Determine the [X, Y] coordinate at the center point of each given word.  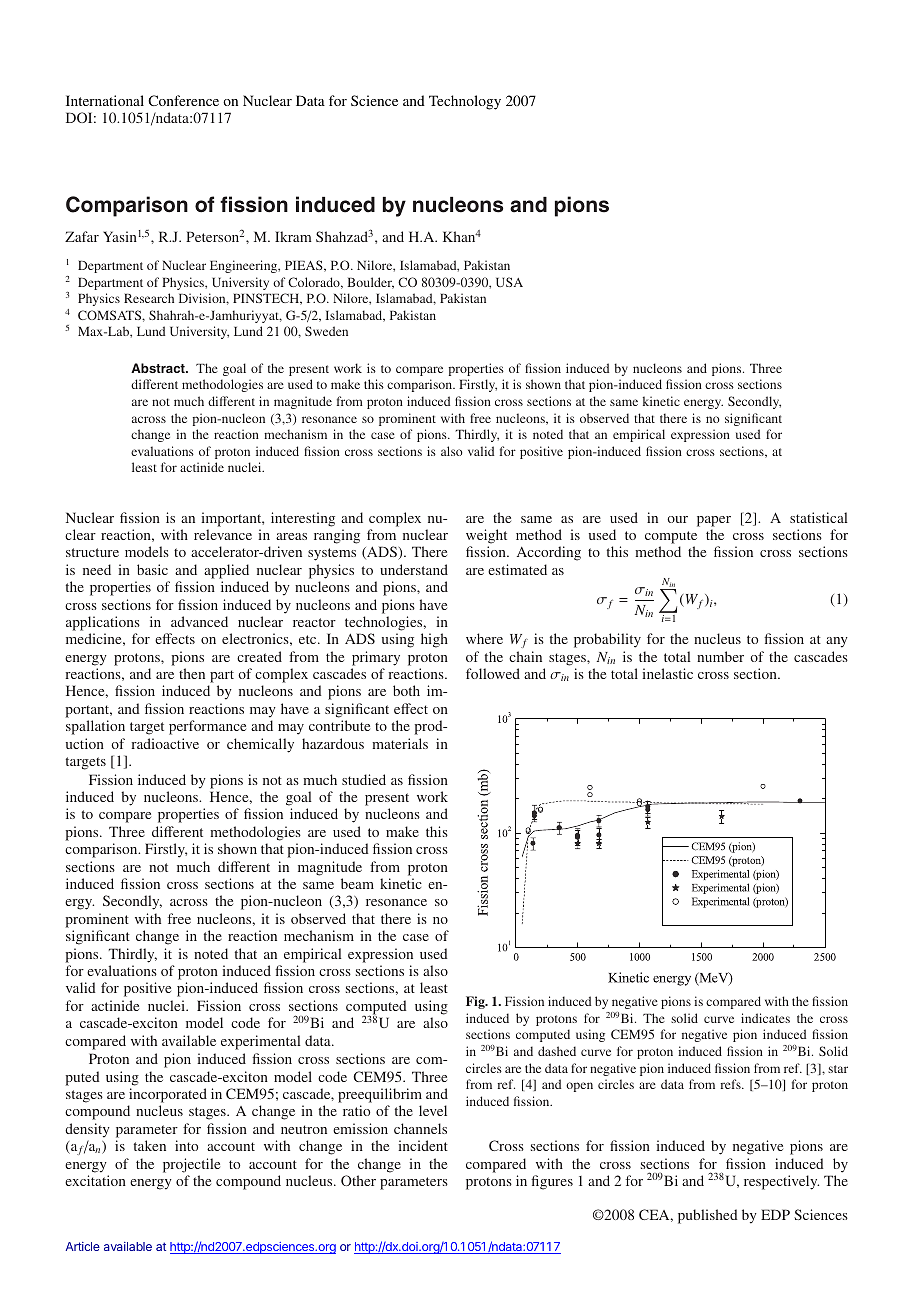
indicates [765, 1018]
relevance [223, 534]
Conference [183, 100]
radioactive [165, 743]
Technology [465, 102]
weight [486, 536]
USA [509, 282]
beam [357, 883]
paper [714, 521]
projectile [191, 1165]
